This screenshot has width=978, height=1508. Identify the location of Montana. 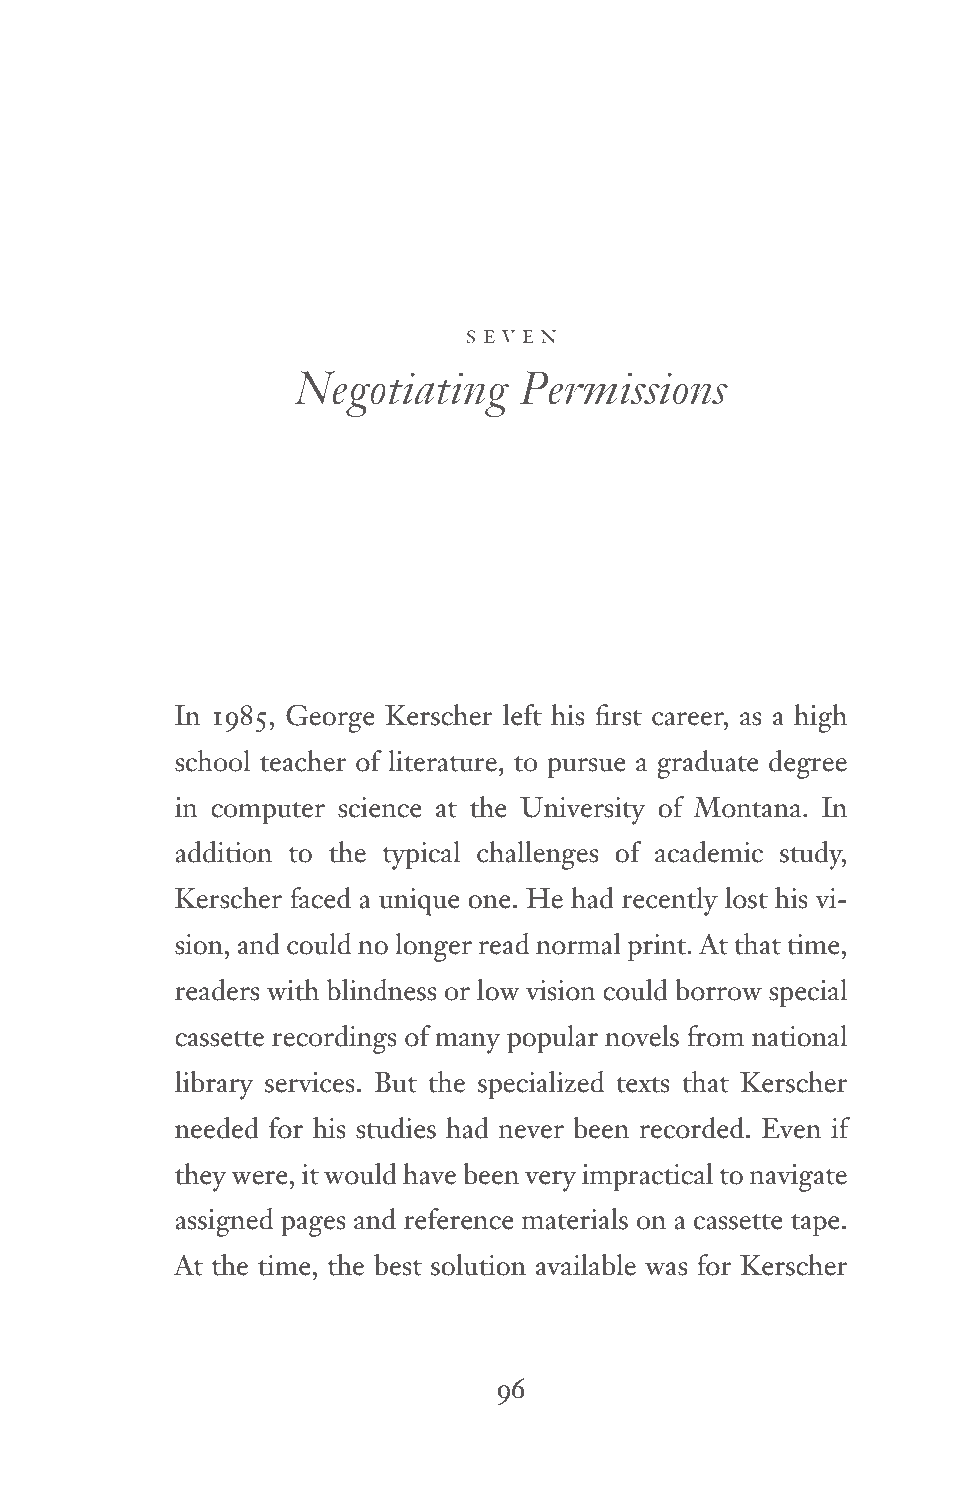
(748, 807).
